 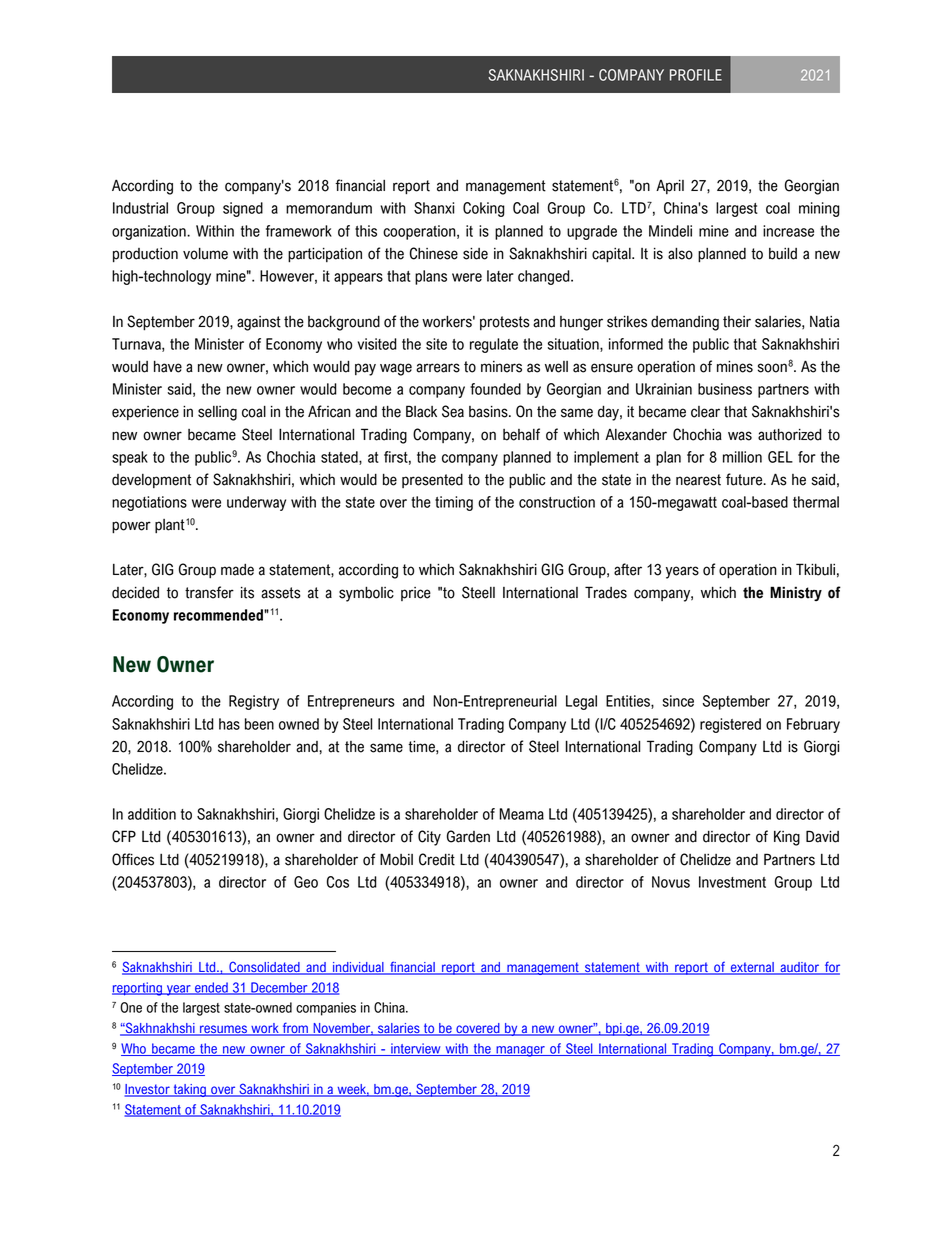 What do you see at coordinates (434, 208) in the image?
I see `Shanxi` at bounding box center [434, 208].
